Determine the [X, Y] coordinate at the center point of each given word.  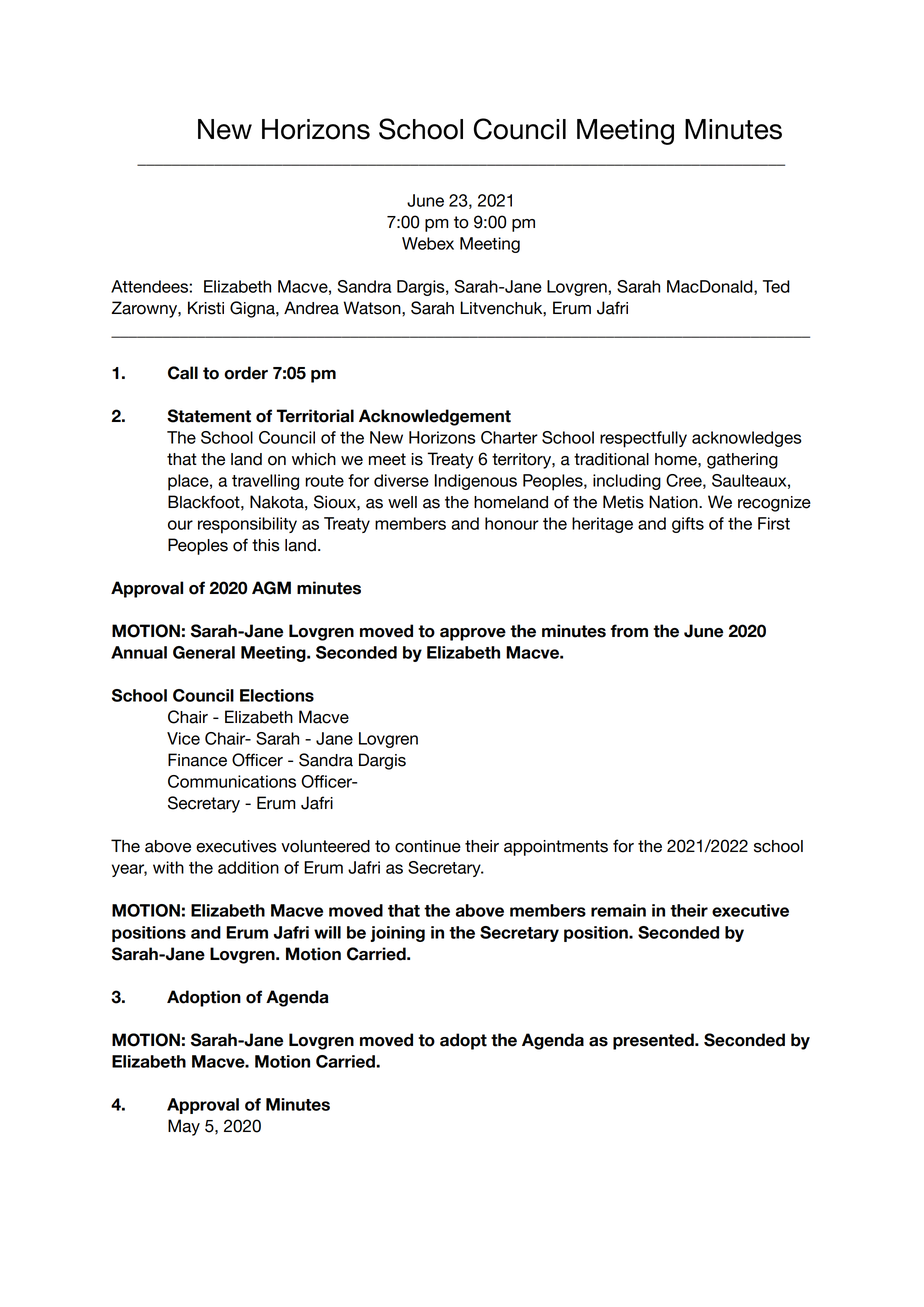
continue [428, 846]
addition [248, 867]
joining [397, 934]
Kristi [206, 308]
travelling [265, 482]
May [184, 1127]
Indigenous [476, 482]
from [629, 631]
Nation [674, 502]
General [204, 652]
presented [654, 1041]
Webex [428, 243]
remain [618, 910]
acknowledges [746, 439]
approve [473, 634]
